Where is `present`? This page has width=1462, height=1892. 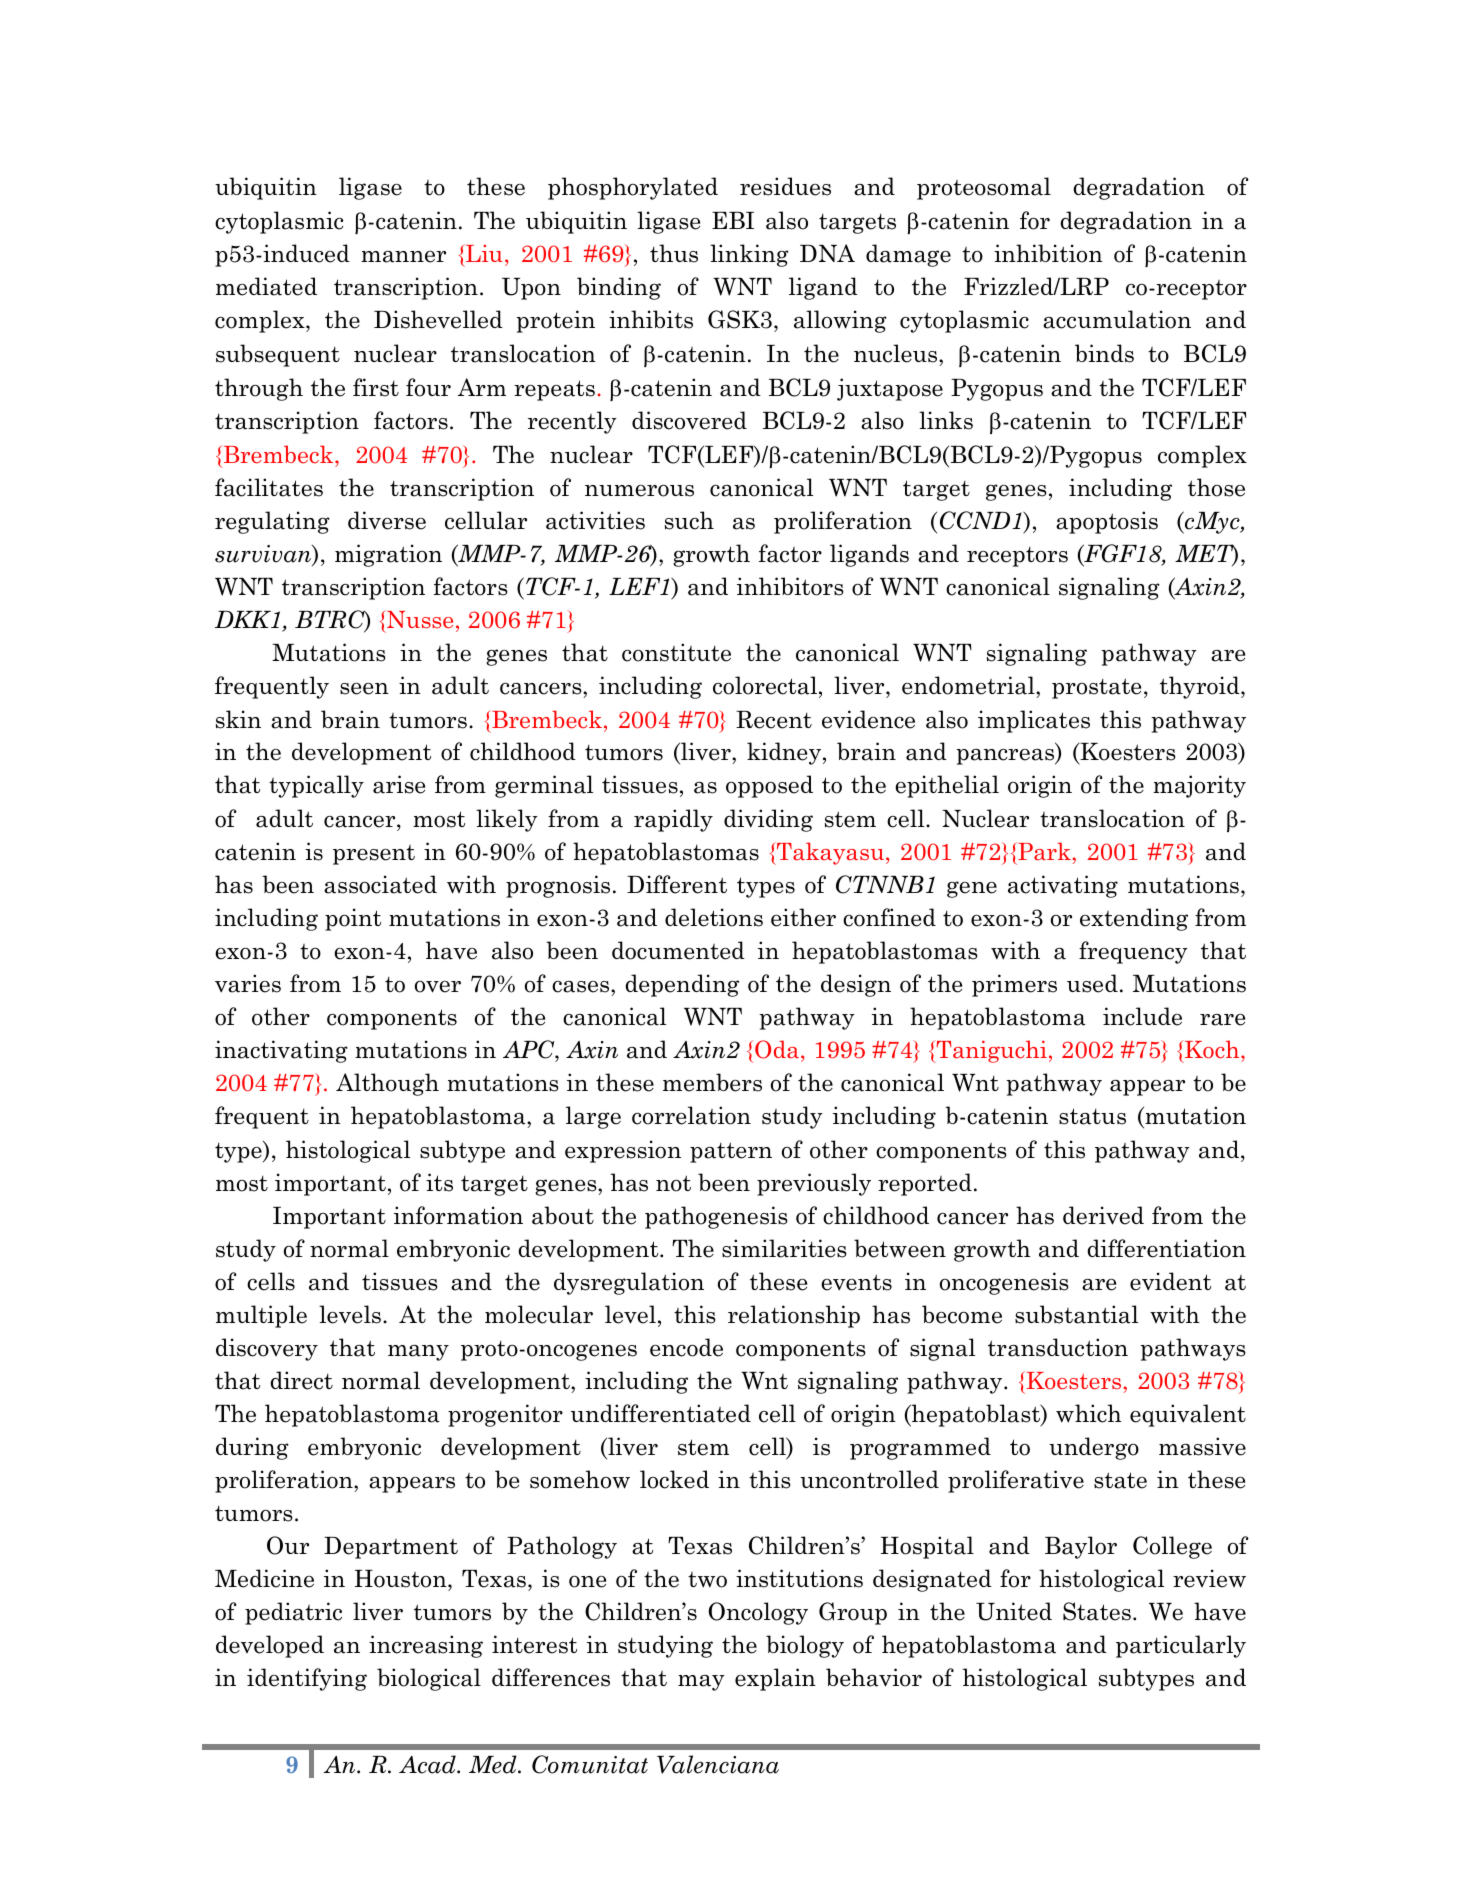
present is located at coordinates (374, 855).
